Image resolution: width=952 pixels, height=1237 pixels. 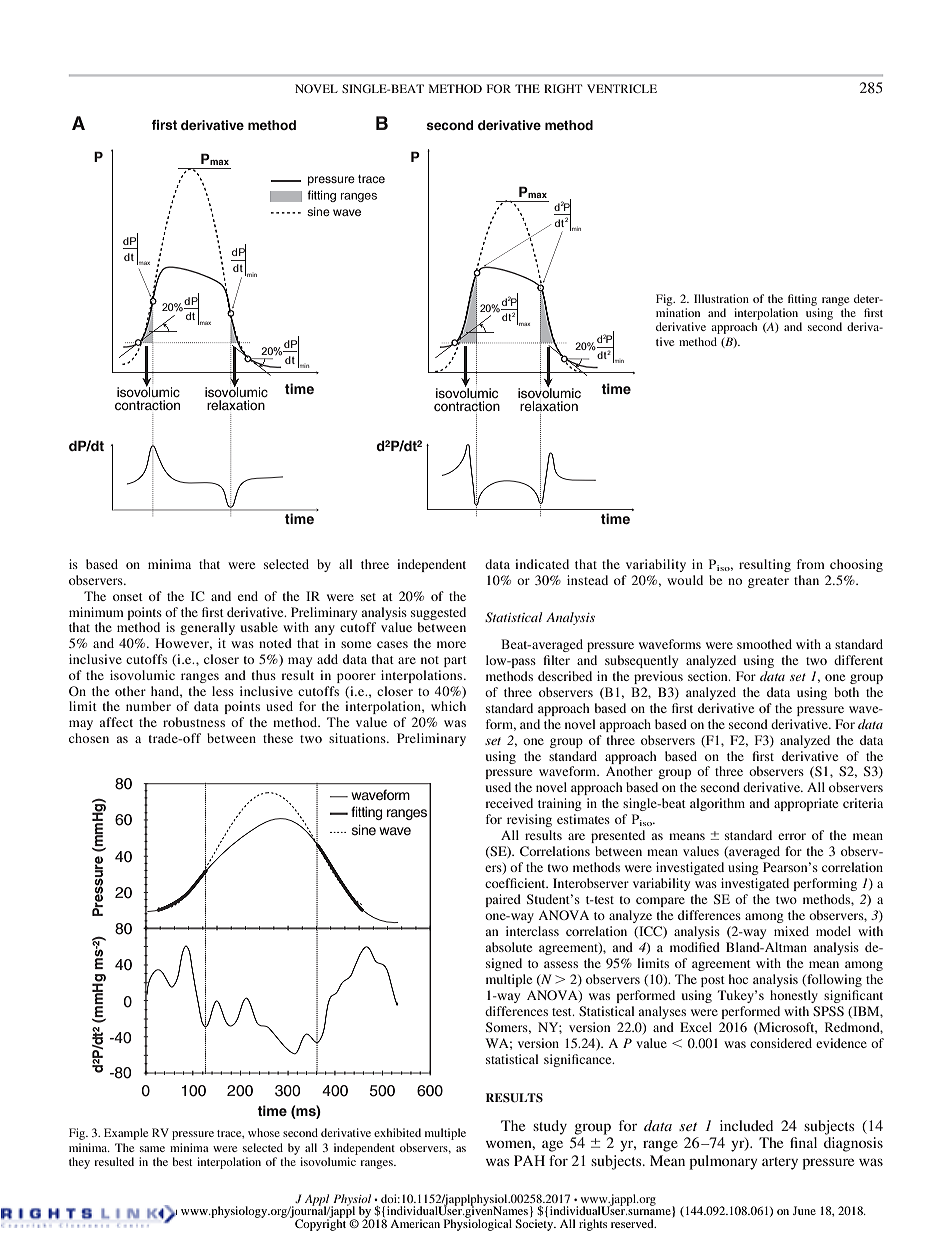 What do you see at coordinates (856, 565) in the screenshot?
I see `choosing` at bounding box center [856, 565].
